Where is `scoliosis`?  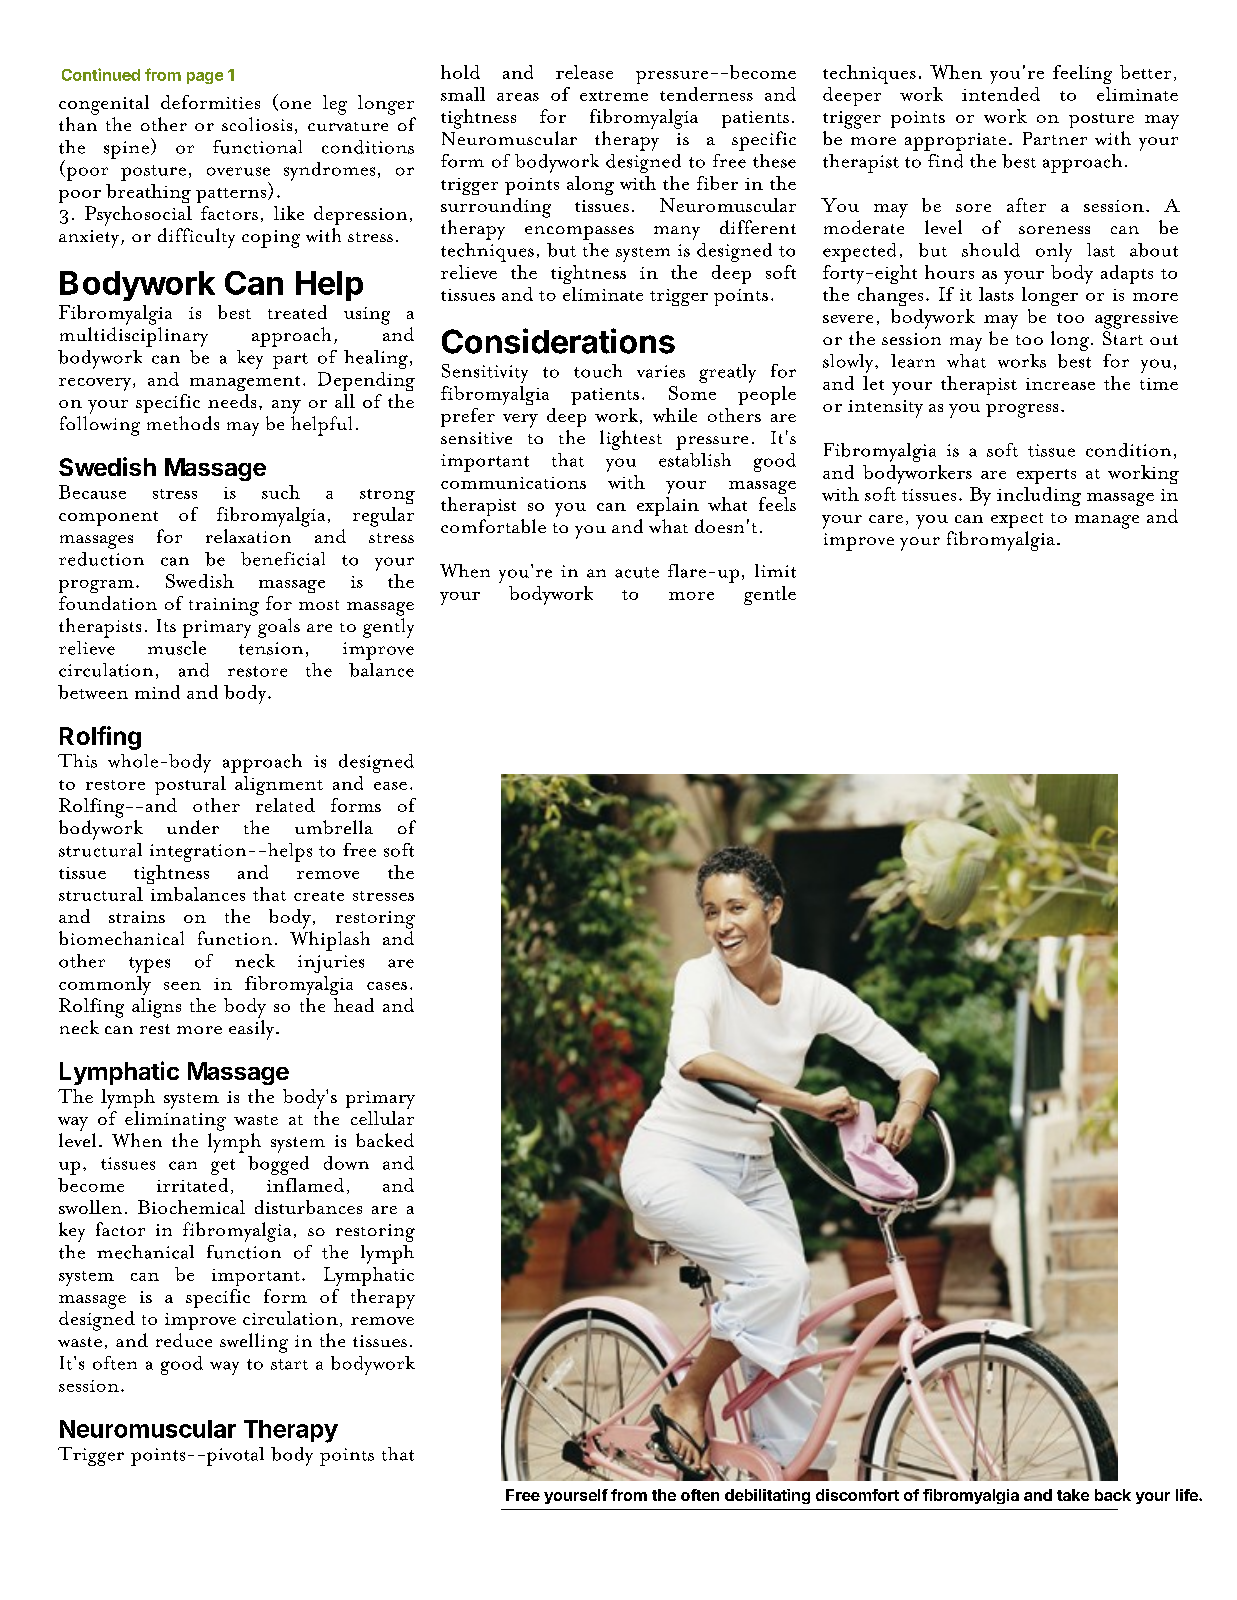
scoliosis is located at coordinates (257, 124).
